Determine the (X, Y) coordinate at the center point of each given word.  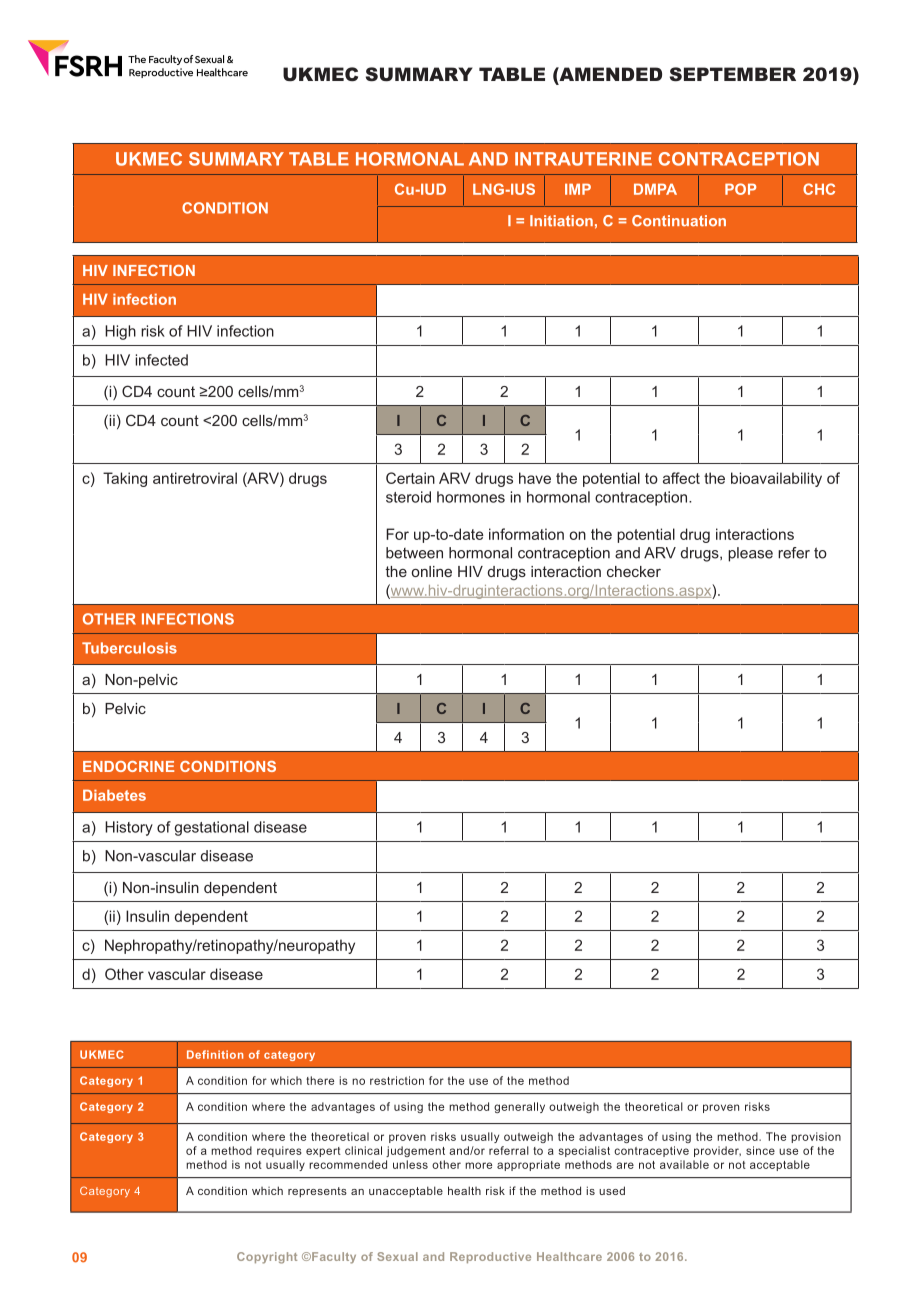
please (750, 554)
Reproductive (490, 1257)
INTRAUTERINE (583, 159)
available (684, 1164)
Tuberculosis (129, 648)
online (432, 571)
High (120, 332)
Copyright (267, 1258)
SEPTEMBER (733, 74)
